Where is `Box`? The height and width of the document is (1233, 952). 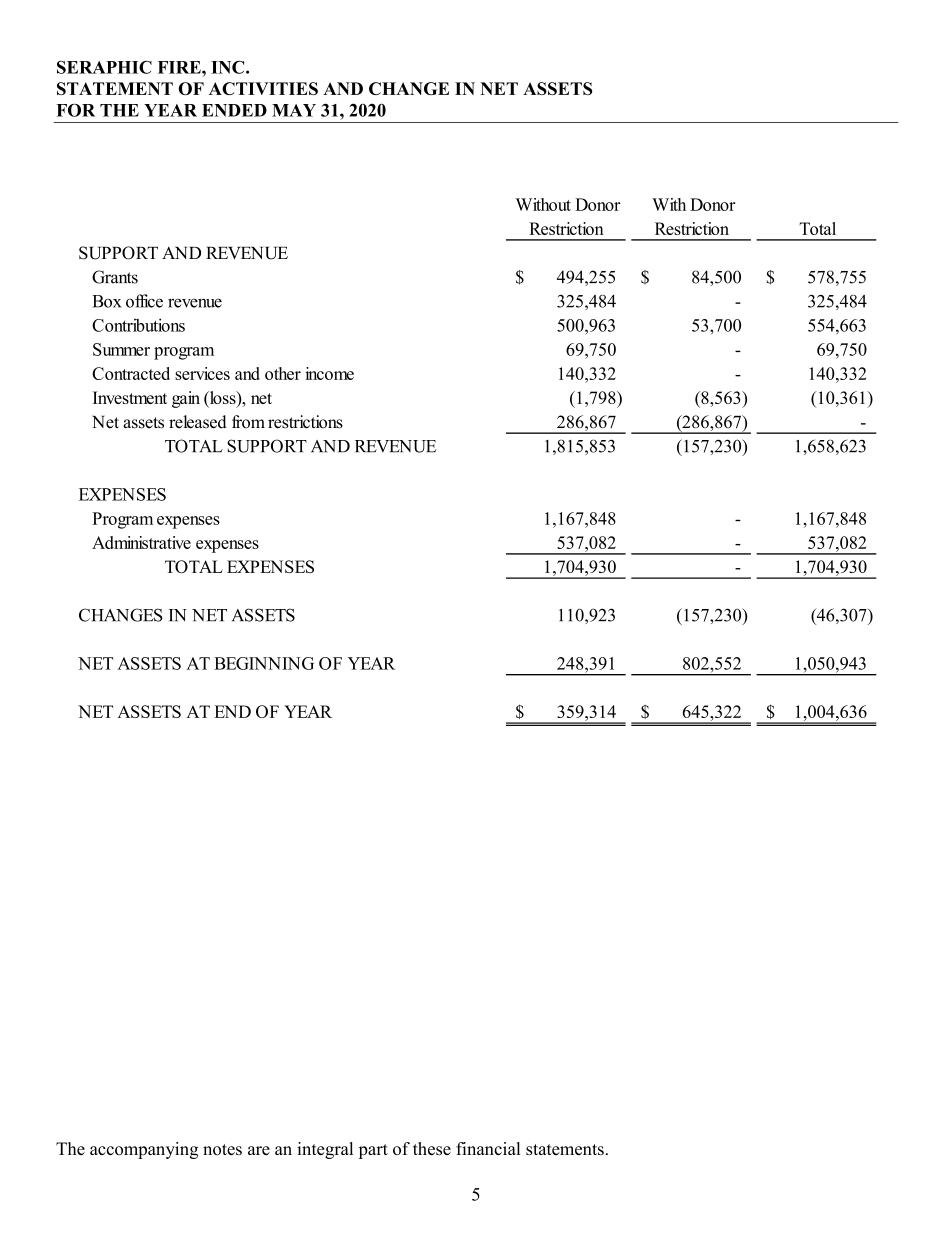 Box is located at coordinates (106, 301).
